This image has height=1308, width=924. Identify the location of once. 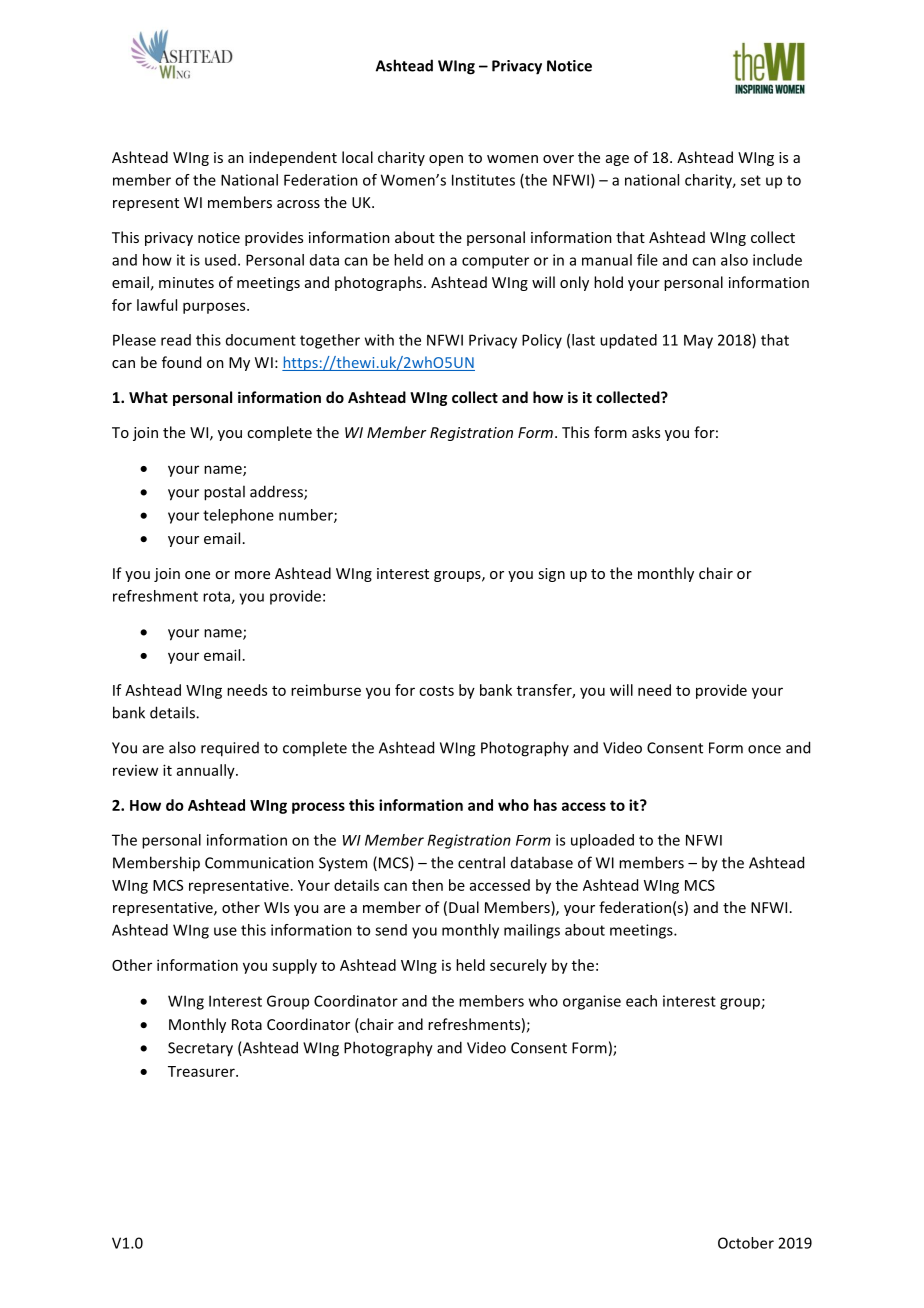
(764, 749).
